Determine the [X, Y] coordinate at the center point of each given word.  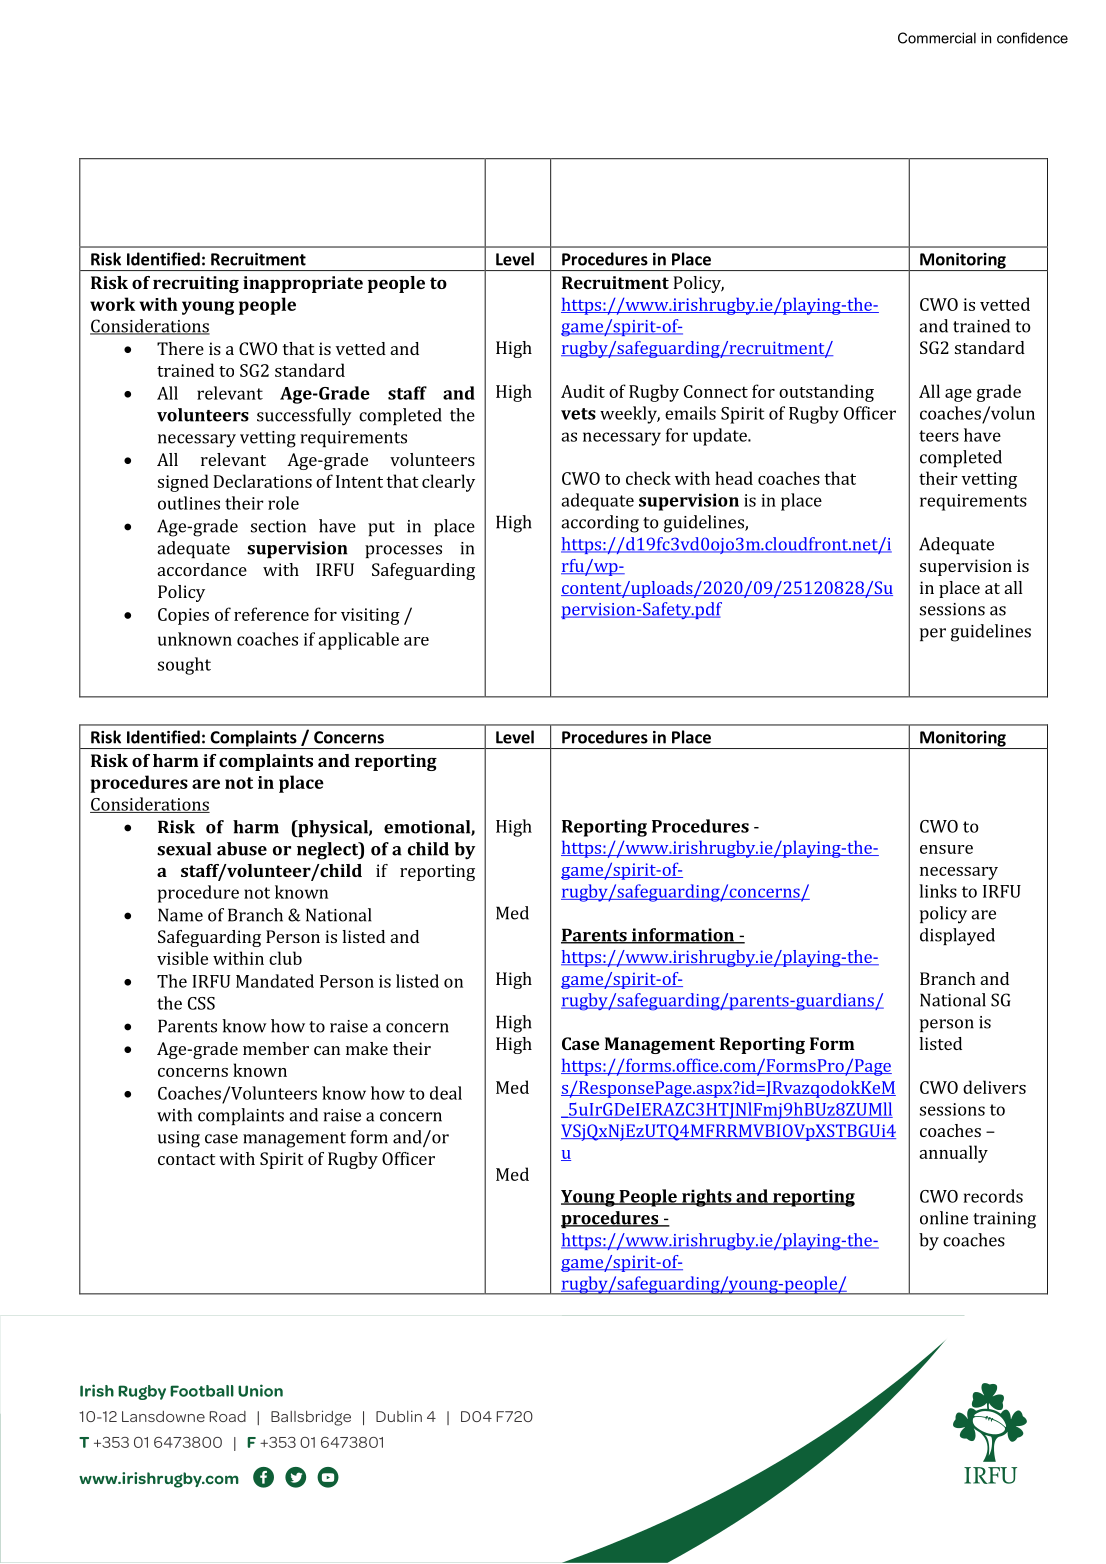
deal [446, 1093]
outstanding [826, 393]
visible [182, 958]
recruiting [196, 284]
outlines [189, 503]
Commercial [937, 38]
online [944, 1218]
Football [202, 1391]
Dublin [399, 1416]
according [600, 524]
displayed [957, 937]
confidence [1032, 38]
